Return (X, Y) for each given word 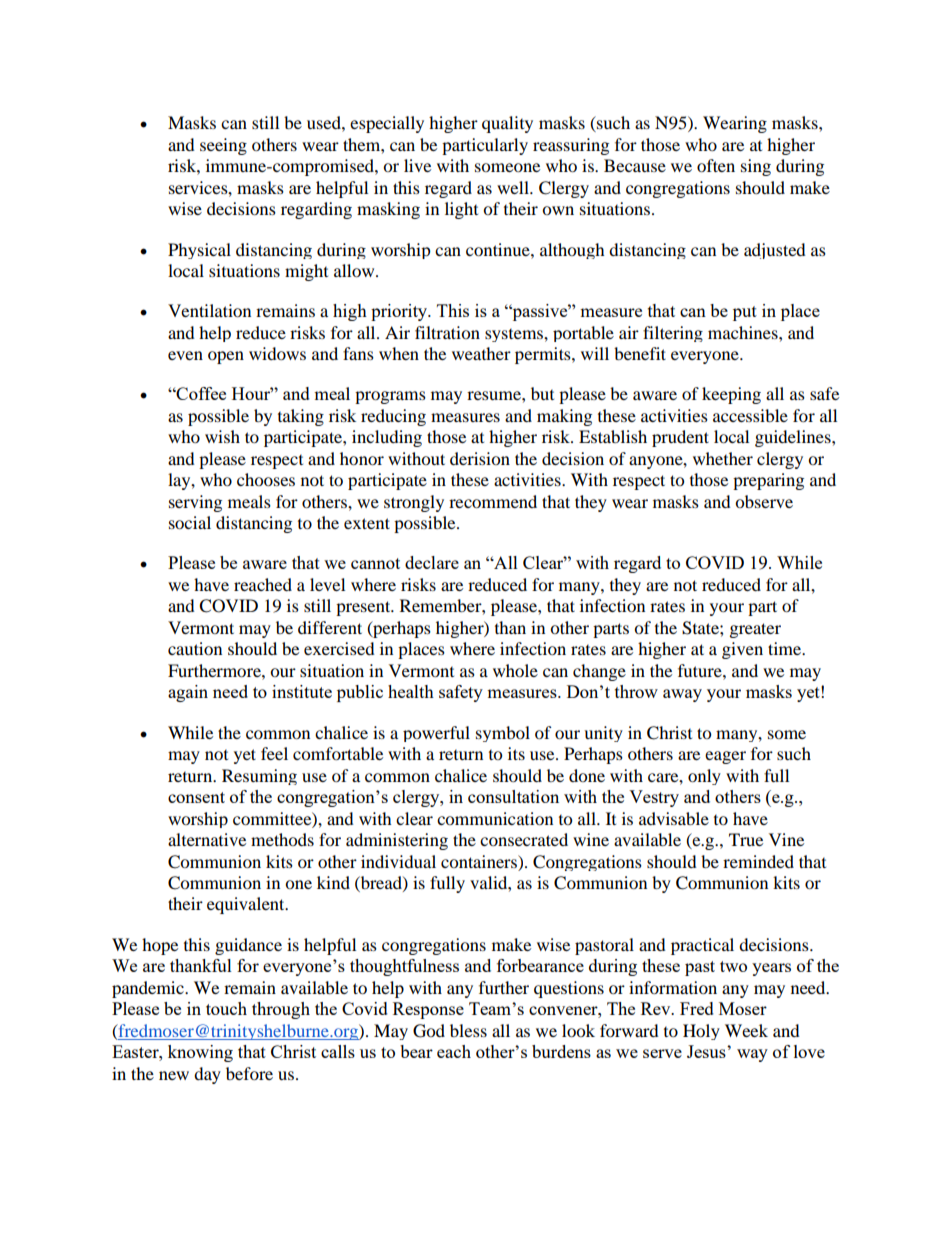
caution (195, 648)
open (226, 357)
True (746, 839)
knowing (200, 1053)
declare (432, 562)
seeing (223, 146)
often (716, 165)
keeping (731, 395)
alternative (207, 839)
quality (507, 124)
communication (495, 818)
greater (755, 630)
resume (495, 395)
